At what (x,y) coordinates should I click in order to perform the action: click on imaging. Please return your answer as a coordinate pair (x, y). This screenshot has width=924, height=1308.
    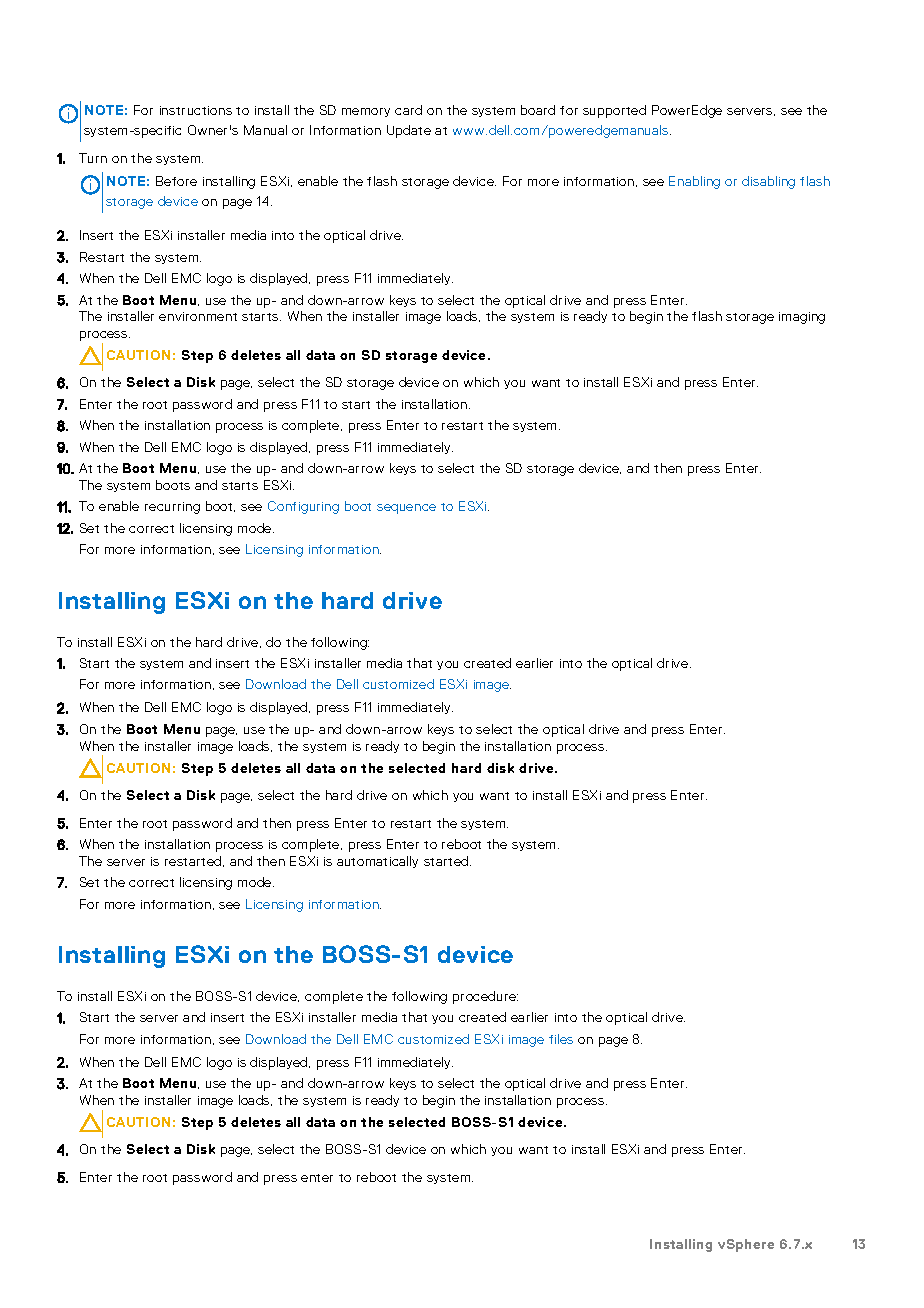
    Looking at the image, I should click on (802, 318).
